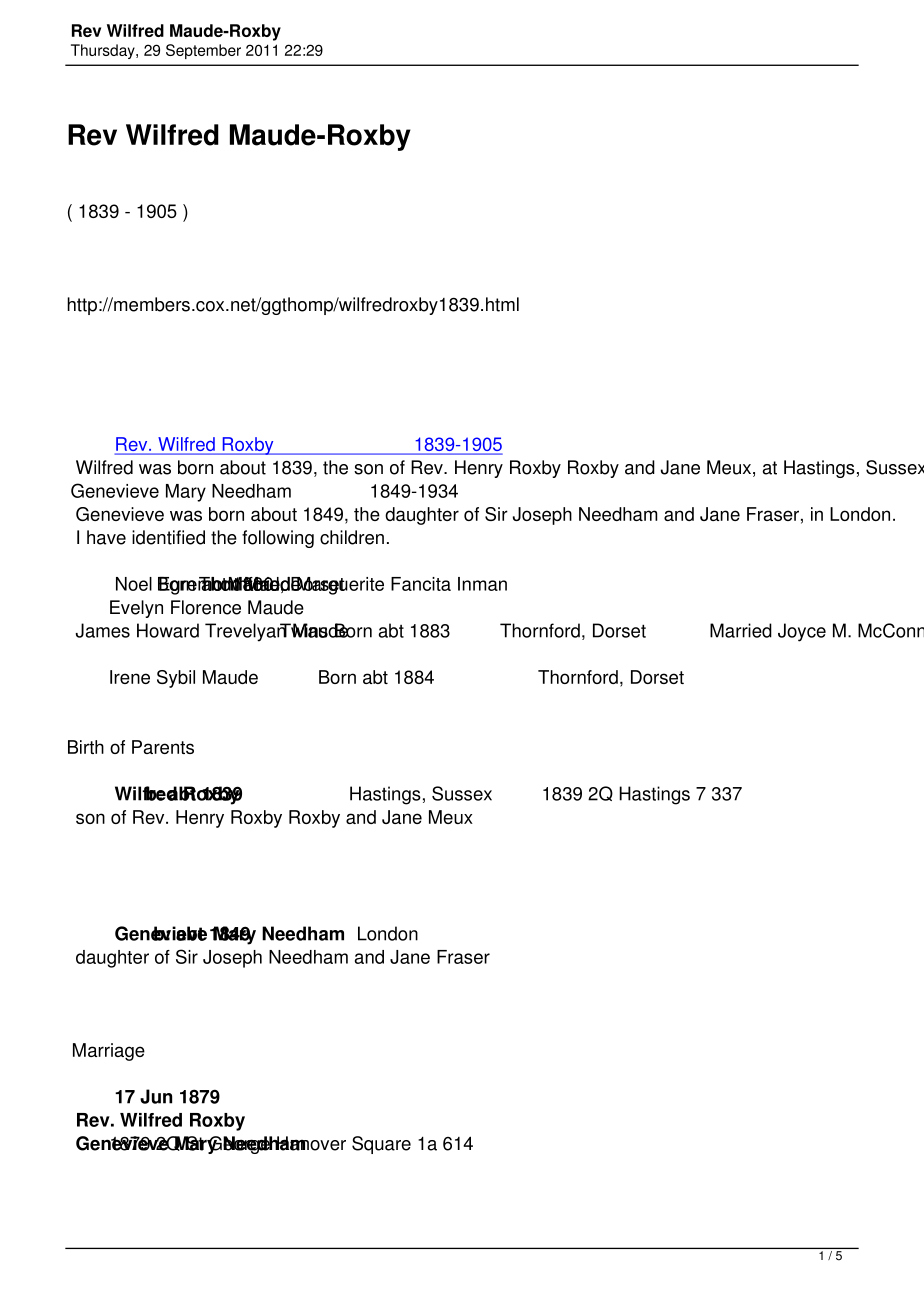  Describe the element at coordinates (168, 630) in the screenshot. I see `Howard` at that location.
